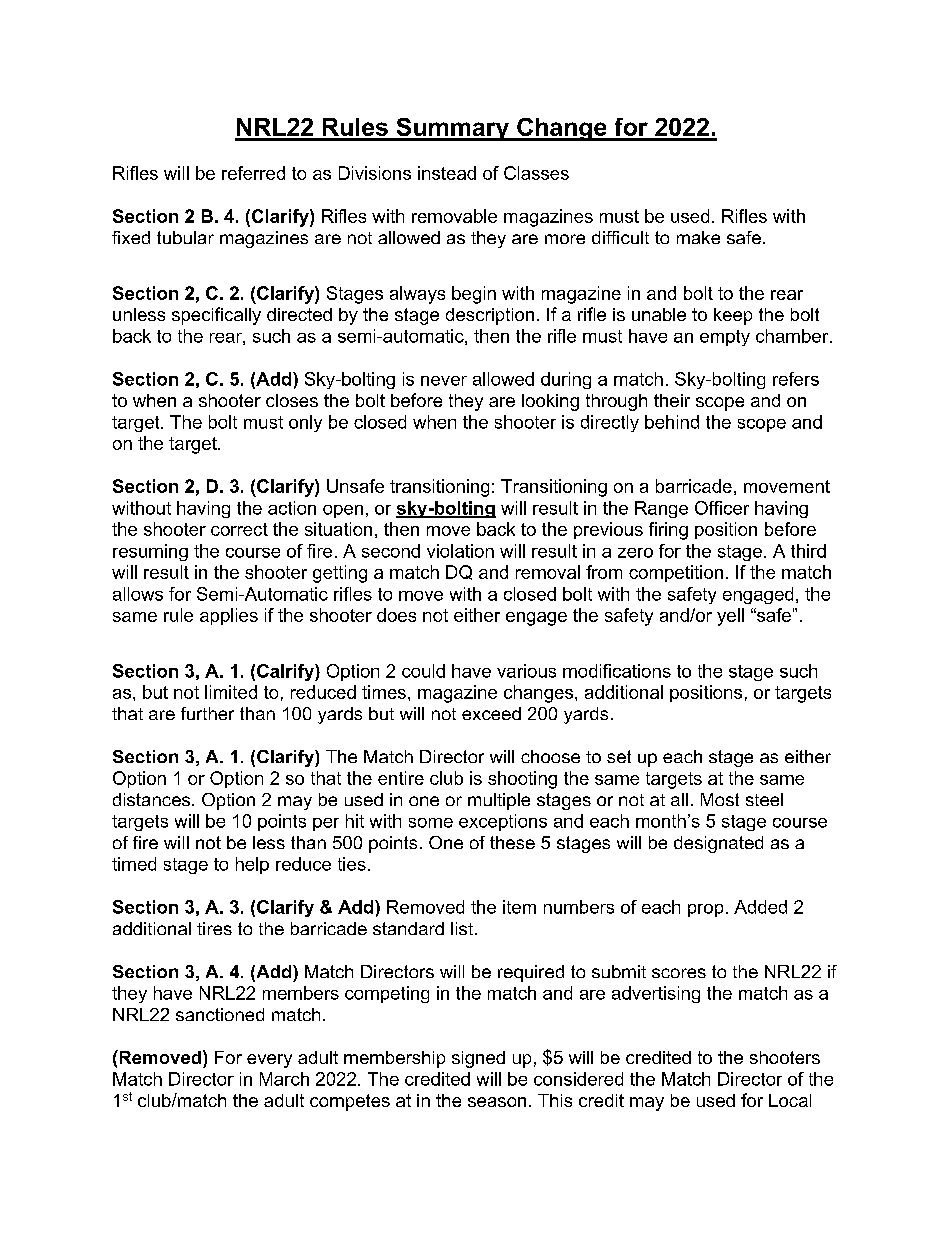 The height and width of the image is (1233, 952). I want to click on referred, so click(253, 173).
